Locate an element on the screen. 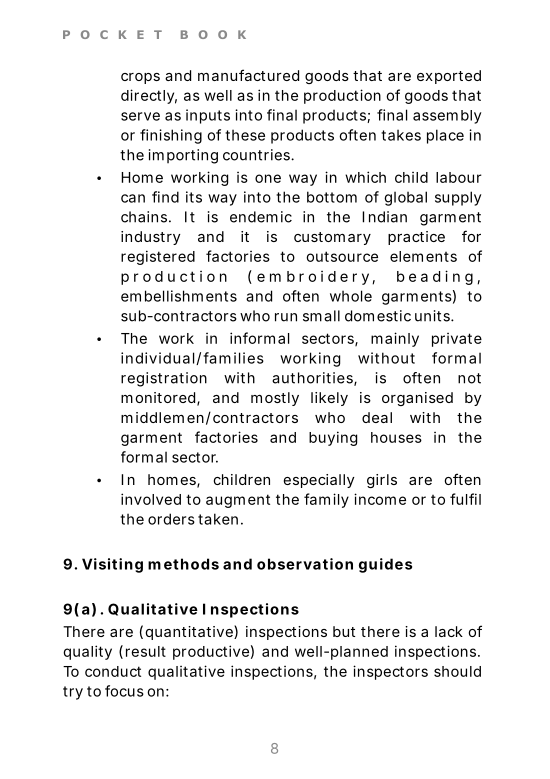  productive is located at coordinates (211, 652).
